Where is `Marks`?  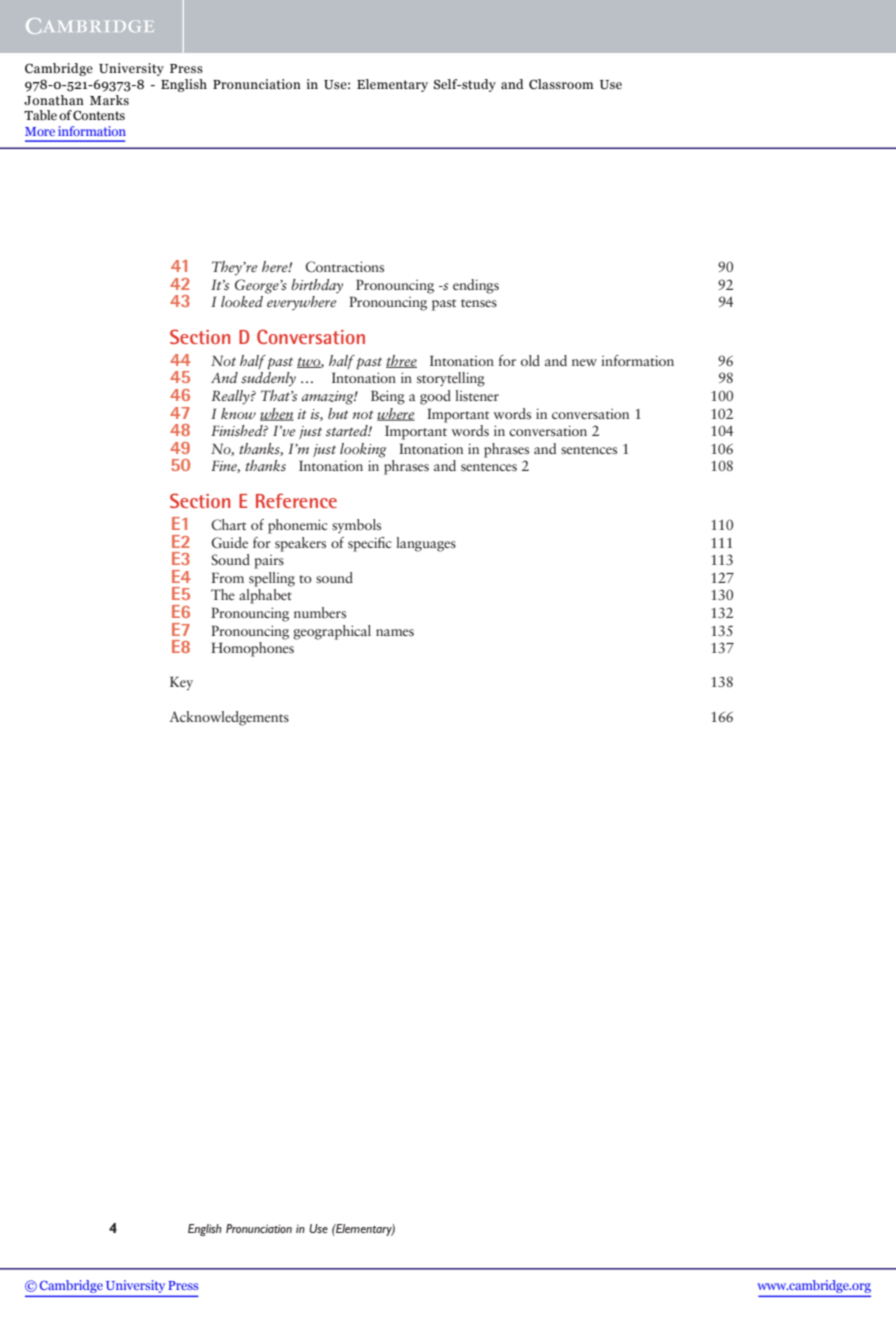
Marks is located at coordinates (109, 100).
